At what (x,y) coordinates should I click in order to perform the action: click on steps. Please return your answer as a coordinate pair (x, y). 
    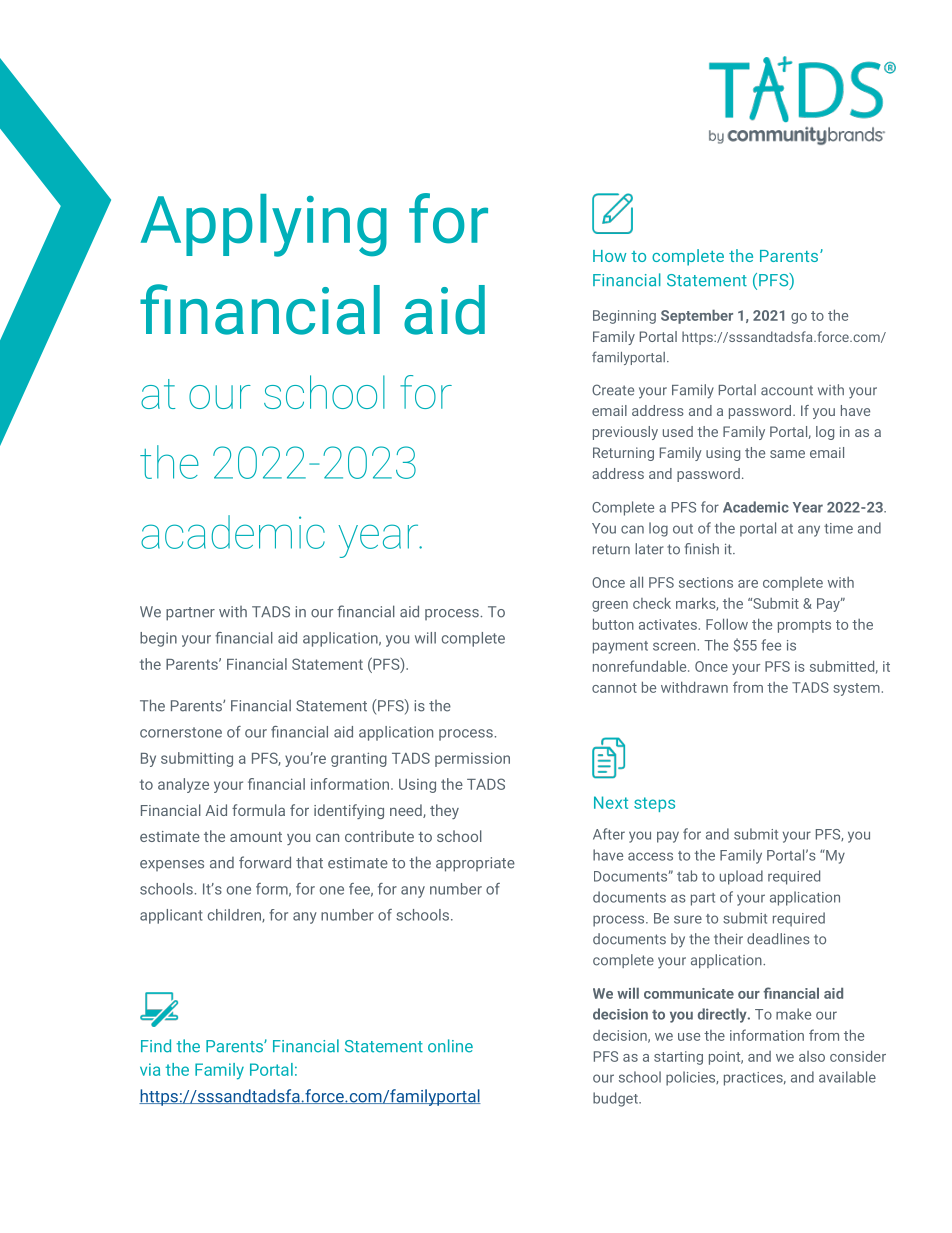
    Looking at the image, I should click on (654, 804).
